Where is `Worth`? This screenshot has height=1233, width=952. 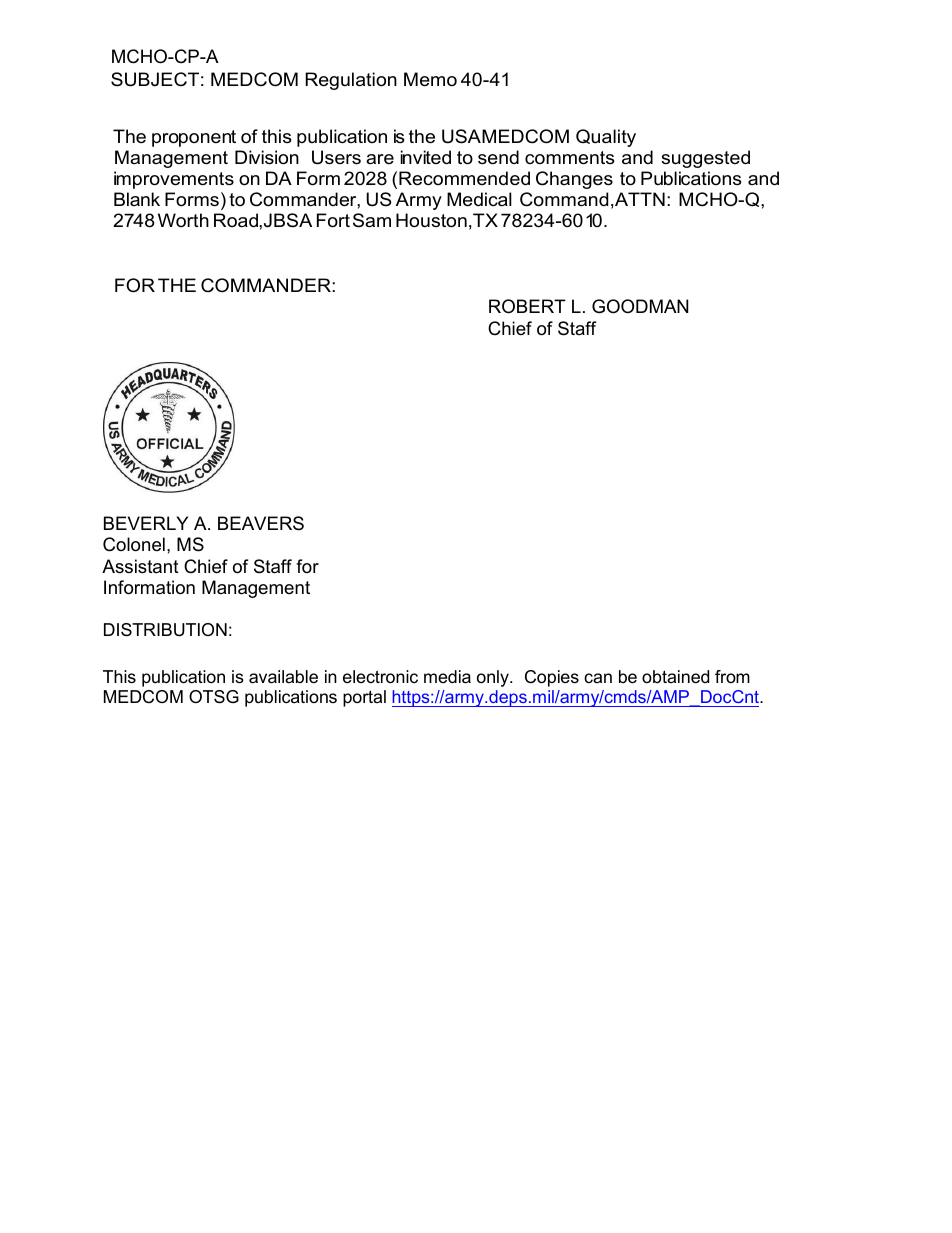 Worth is located at coordinates (183, 220).
